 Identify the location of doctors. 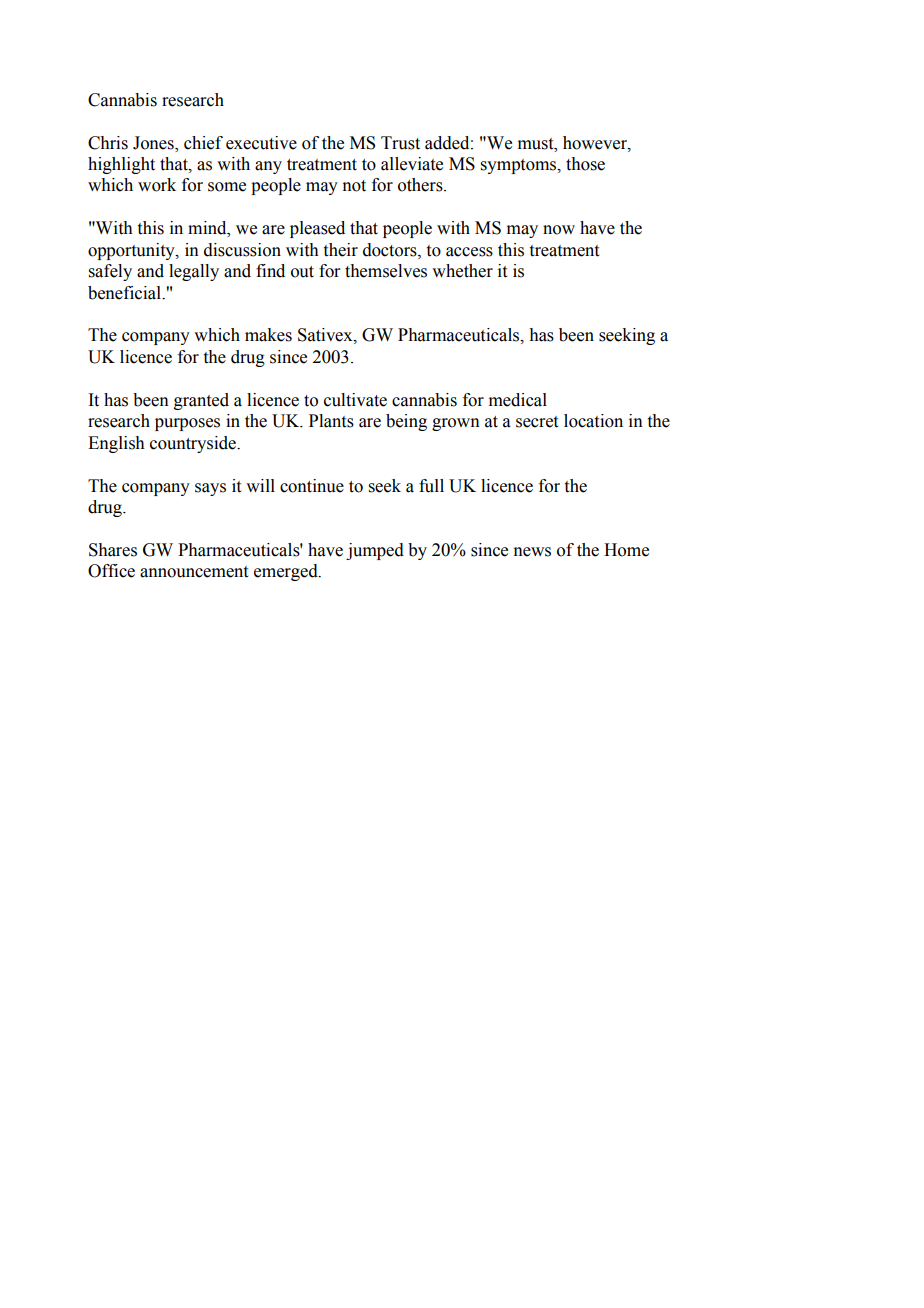
(391, 250).
